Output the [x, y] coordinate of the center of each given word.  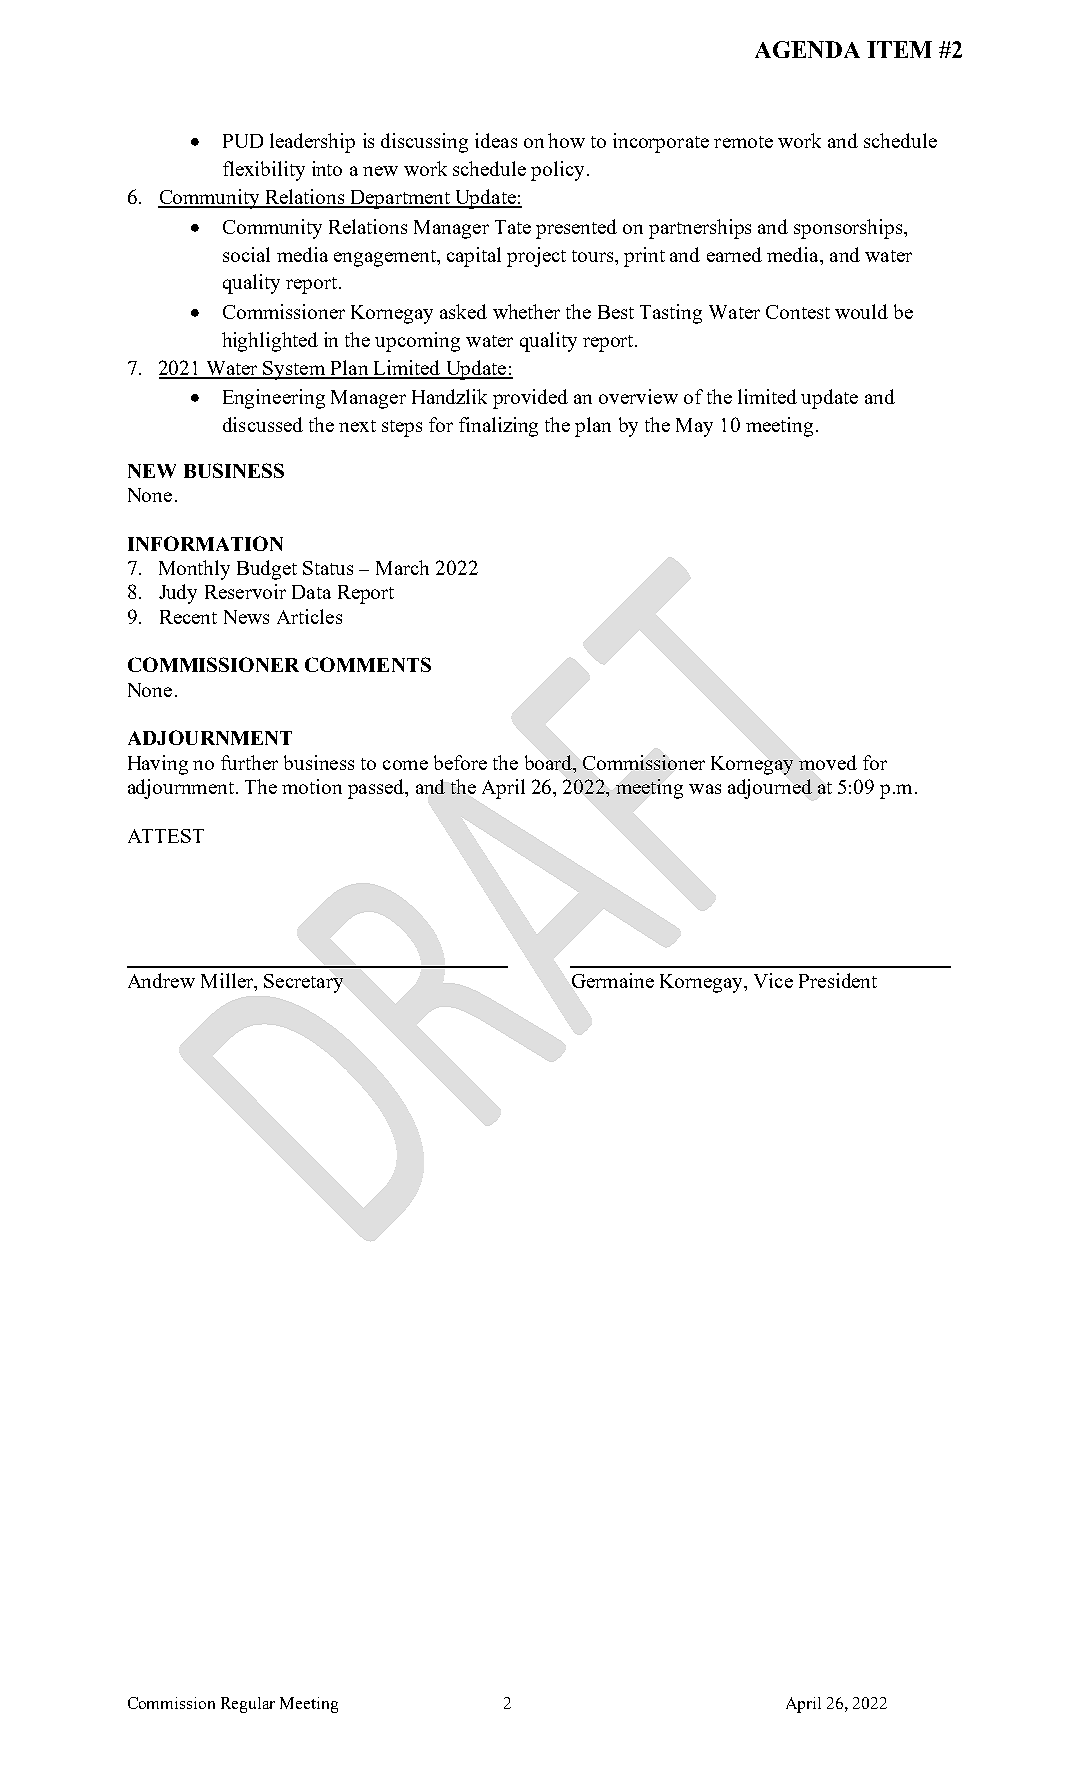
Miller [228, 982]
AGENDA [807, 49]
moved [828, 762]
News [246, 617]
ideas [496, 140]
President [838, 980]
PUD [243, 141]
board [549, 762]
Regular [248, 1705]
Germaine [613, 980]
